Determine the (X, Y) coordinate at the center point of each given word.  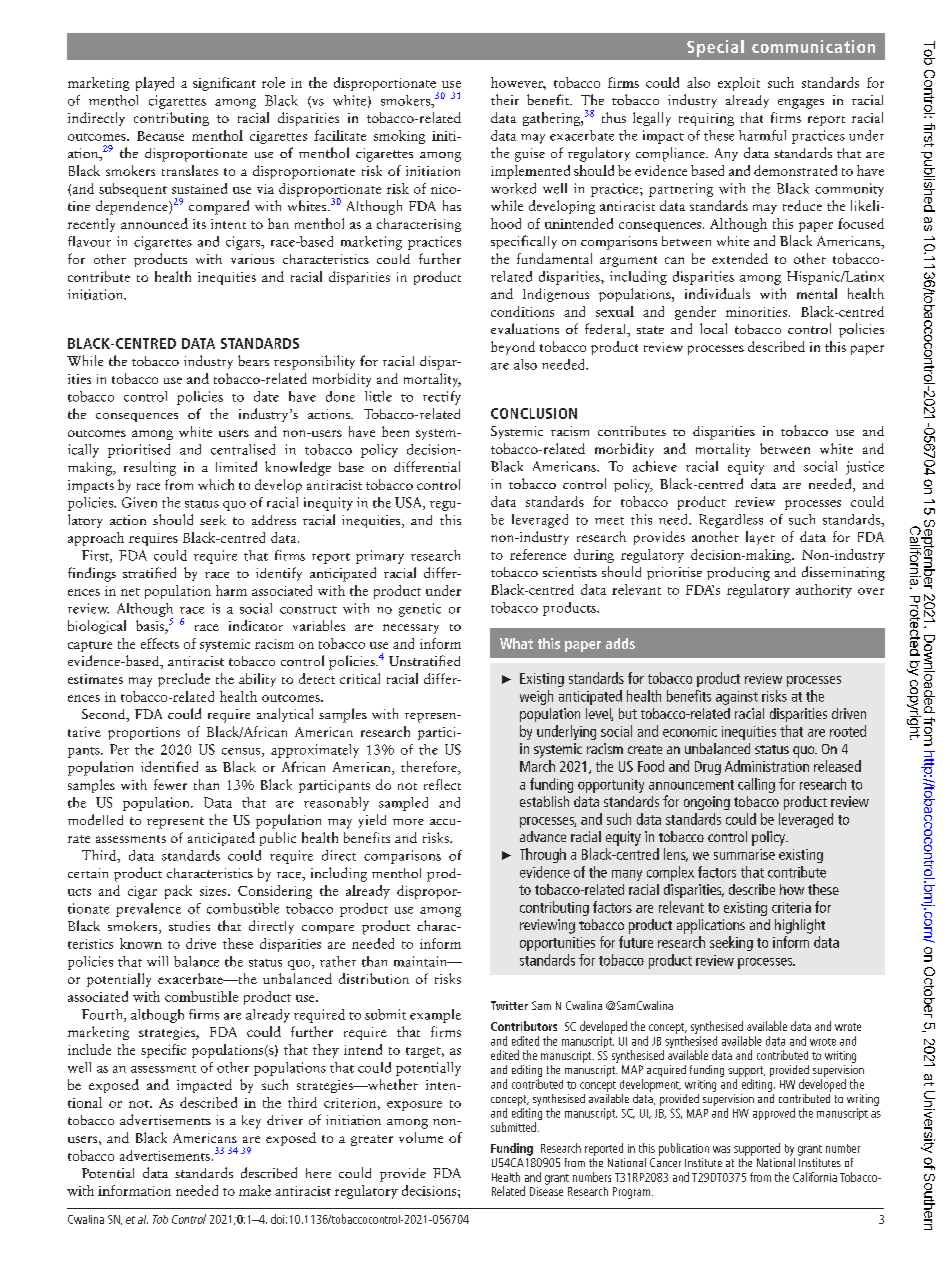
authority (824, 591)
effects (160, 643)
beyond (513, 348)
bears (253, 360)
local (713, 328)
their (505, 99)
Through (543, 855)
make (255, 1190)
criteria (791, 907)
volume (421, 1137)
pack (178, 892)
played (155, 84)
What (516, 643)
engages (801, 104)
